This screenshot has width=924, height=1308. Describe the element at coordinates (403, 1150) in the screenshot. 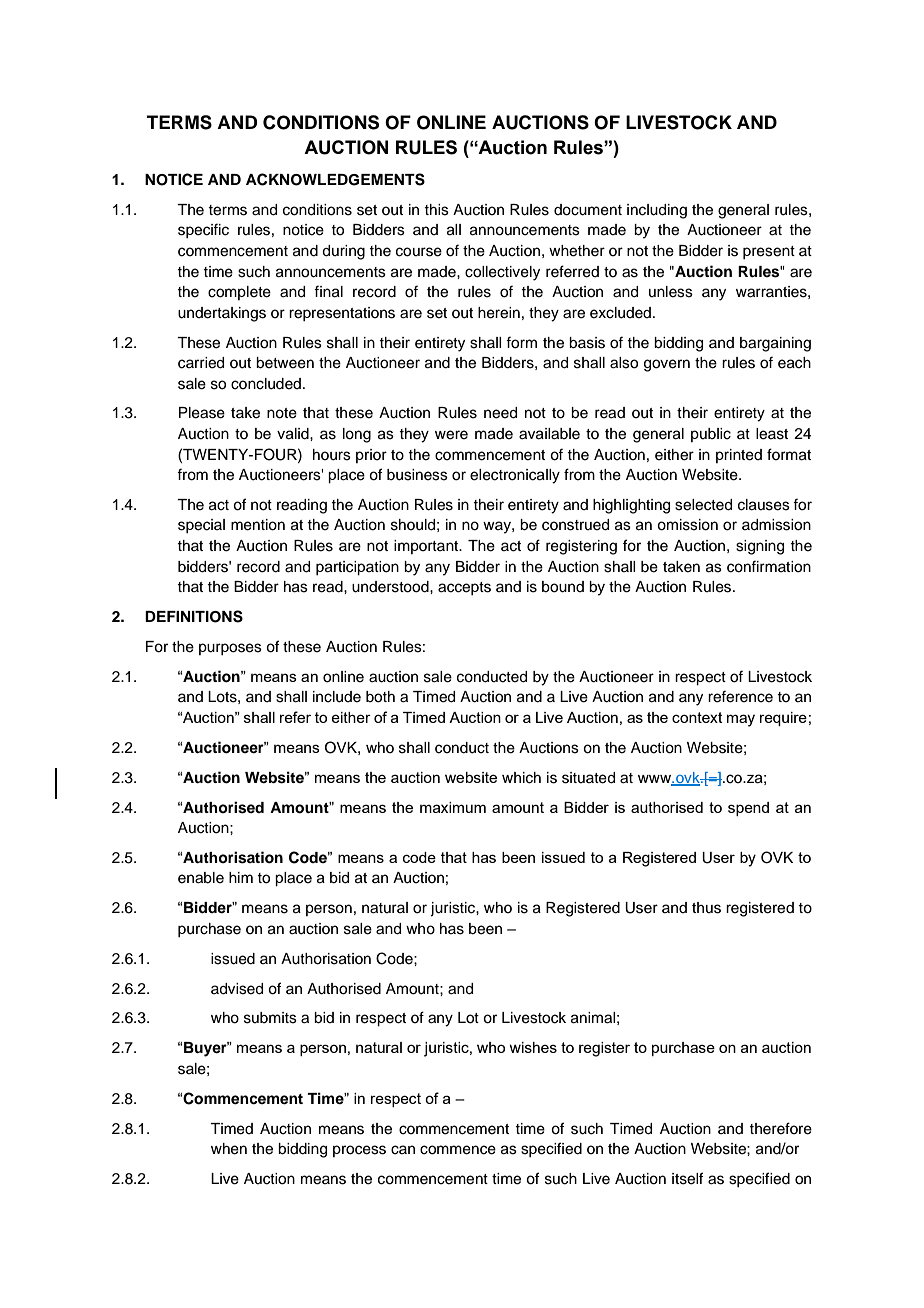

I see `can` at that location.
